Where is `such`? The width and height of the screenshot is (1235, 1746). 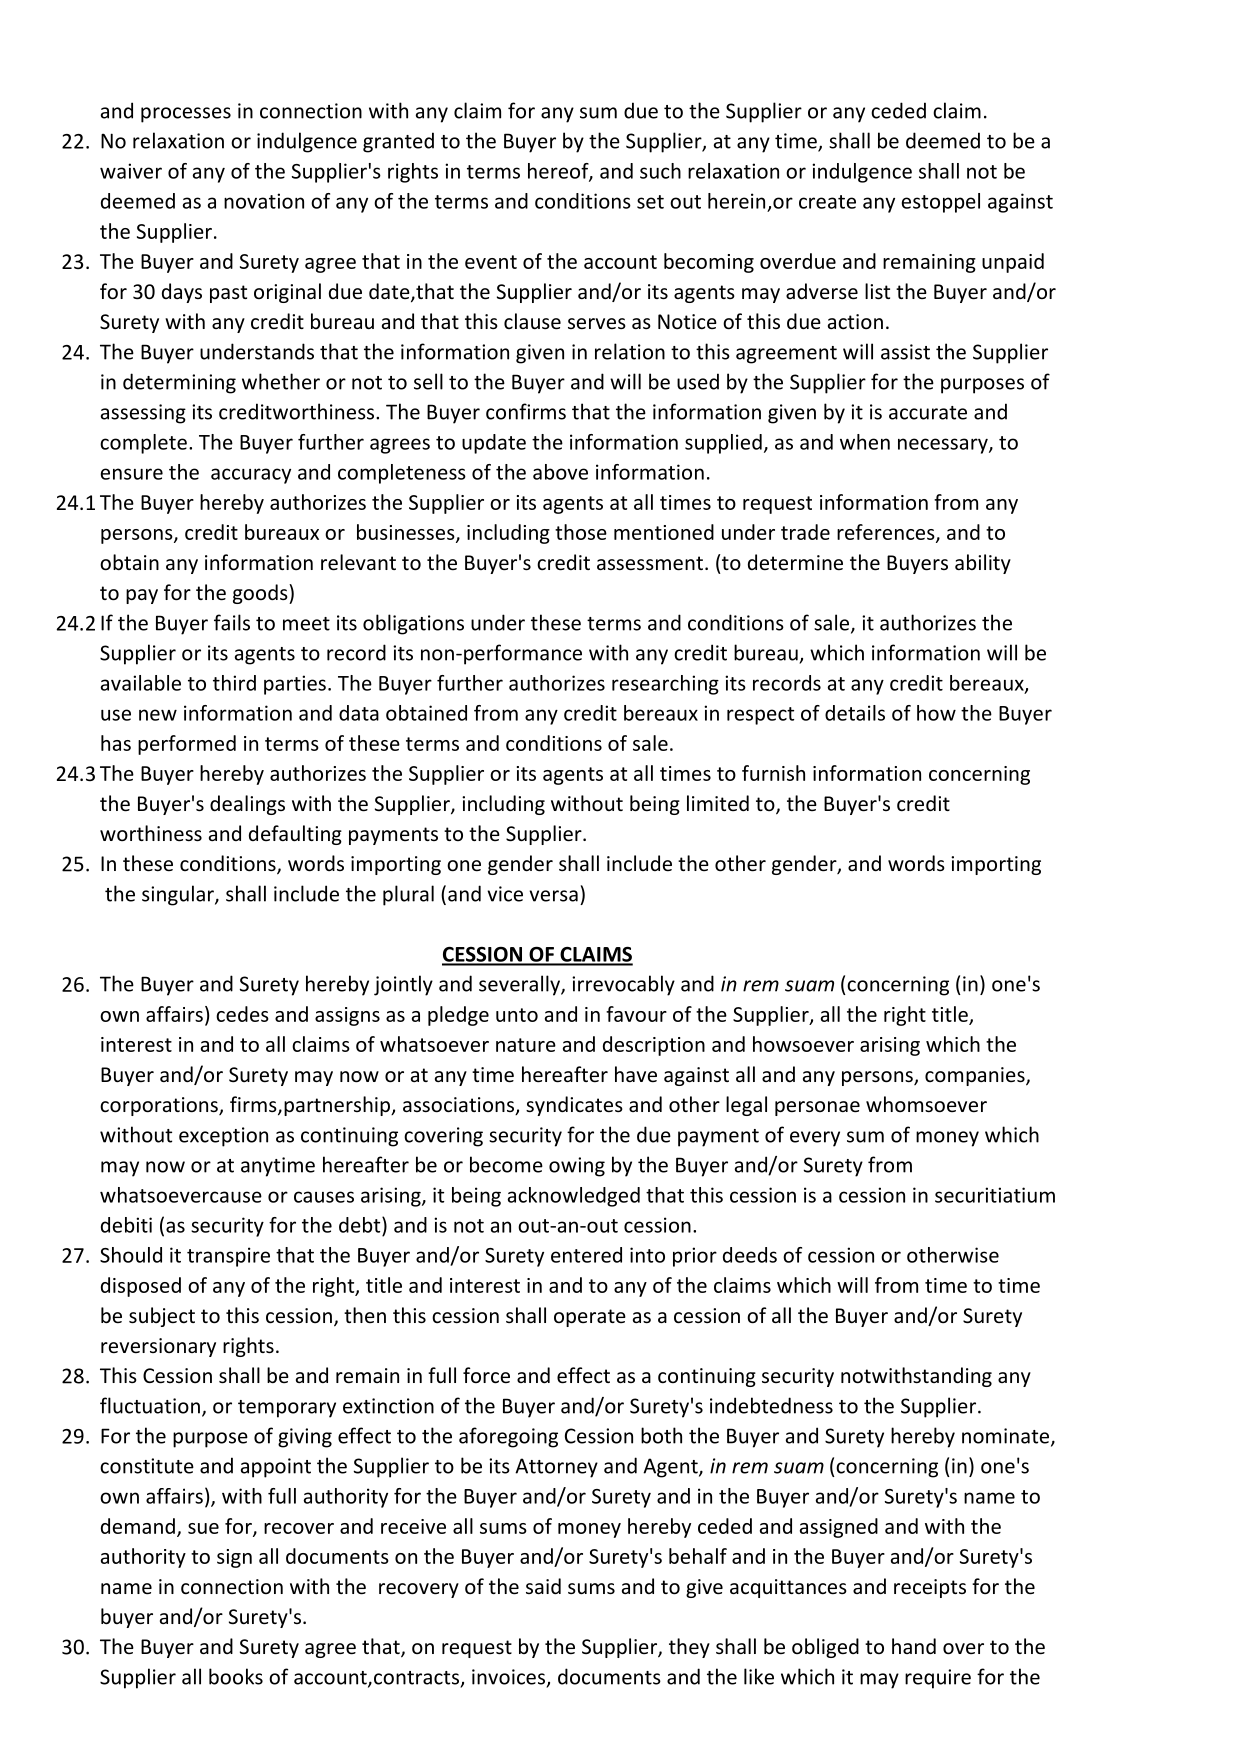 such is located at coordinates (660, 171).
